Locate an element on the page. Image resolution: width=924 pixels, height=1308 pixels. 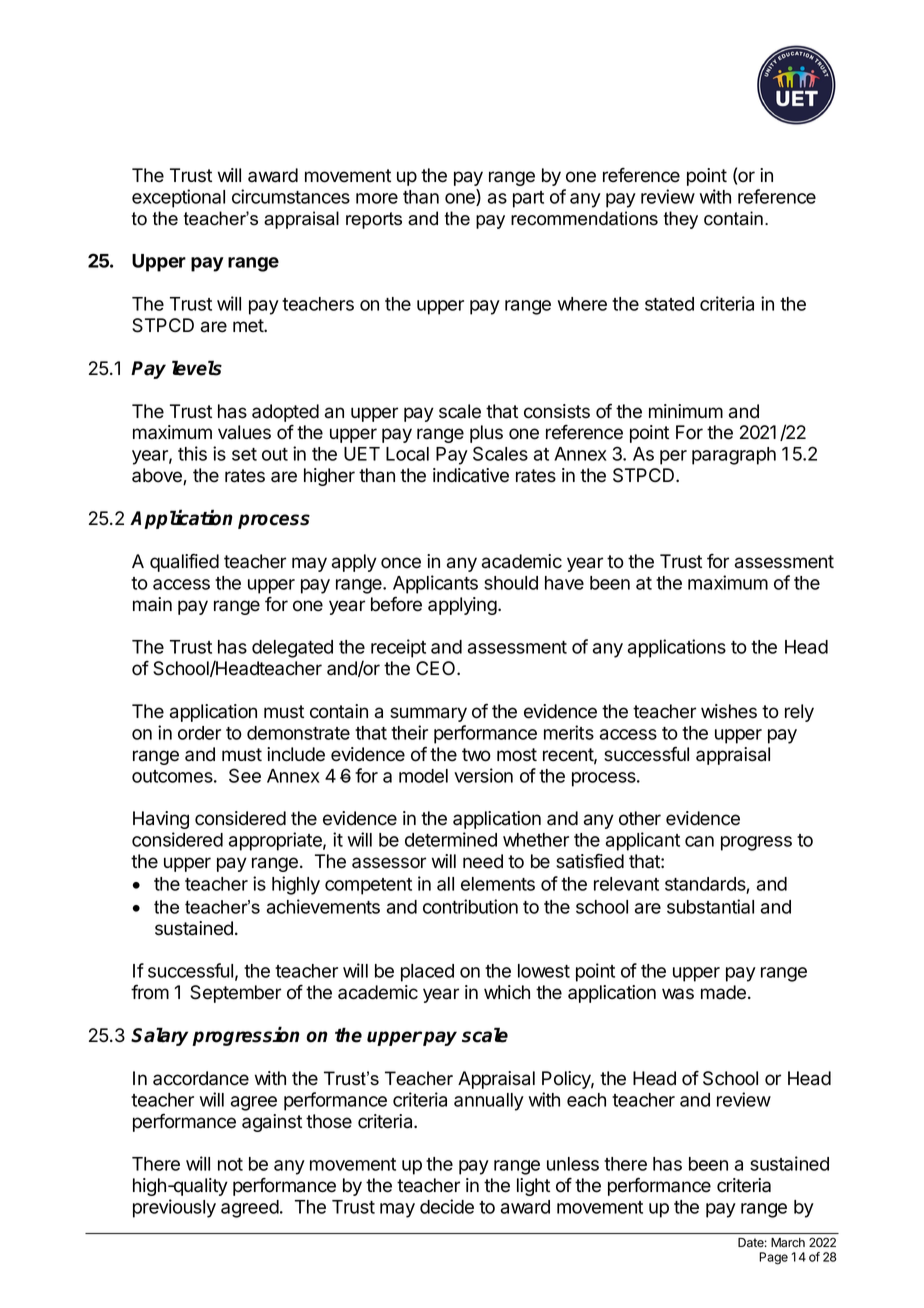
previously is located at coordinates (174, 1208).
